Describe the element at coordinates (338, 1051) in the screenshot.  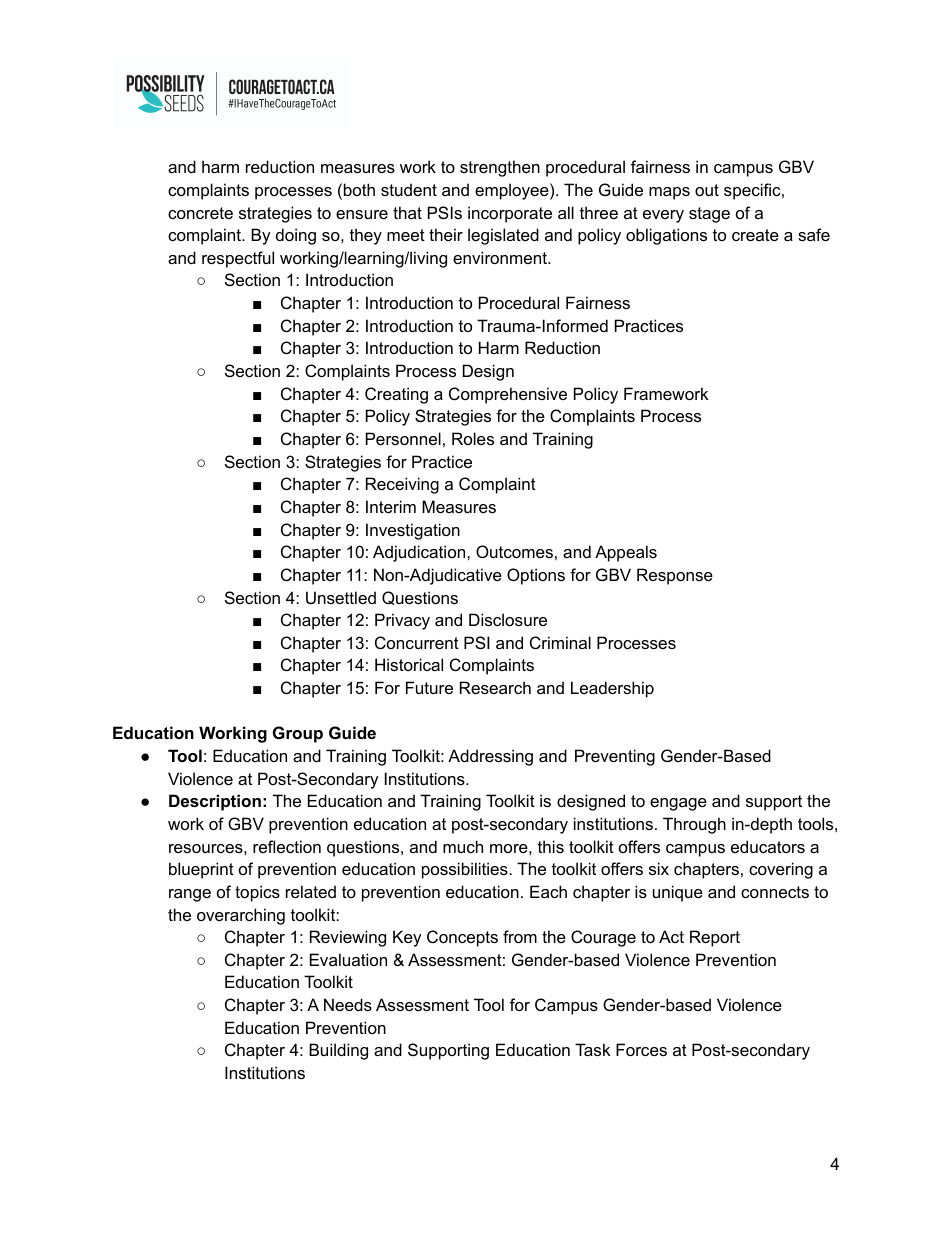
I see `Building` at that location.
